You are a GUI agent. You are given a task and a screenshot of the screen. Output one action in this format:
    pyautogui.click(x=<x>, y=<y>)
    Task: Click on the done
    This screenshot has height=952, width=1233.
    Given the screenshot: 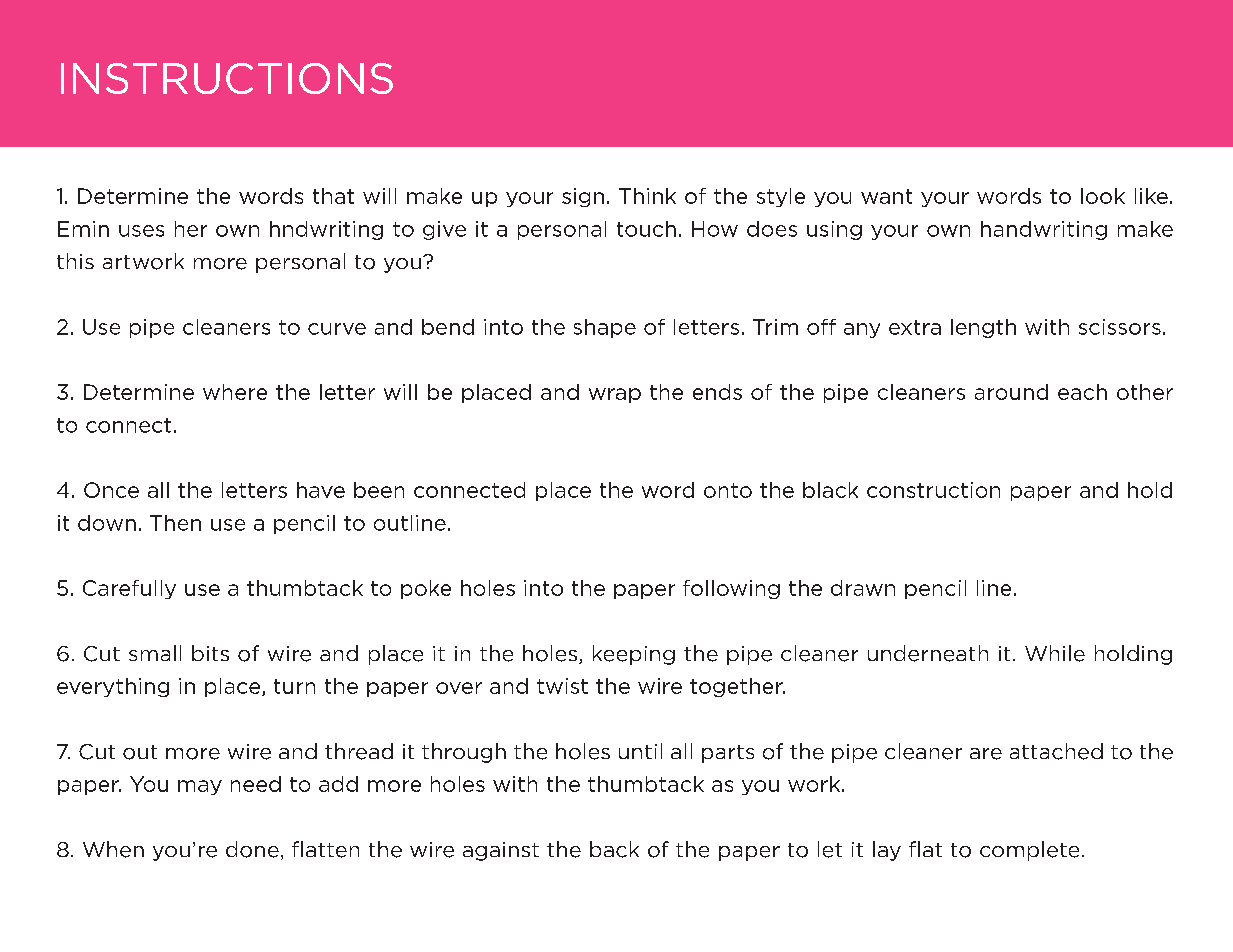 What is the action you would take?
    pyautogui.click(x=252, y=849)
